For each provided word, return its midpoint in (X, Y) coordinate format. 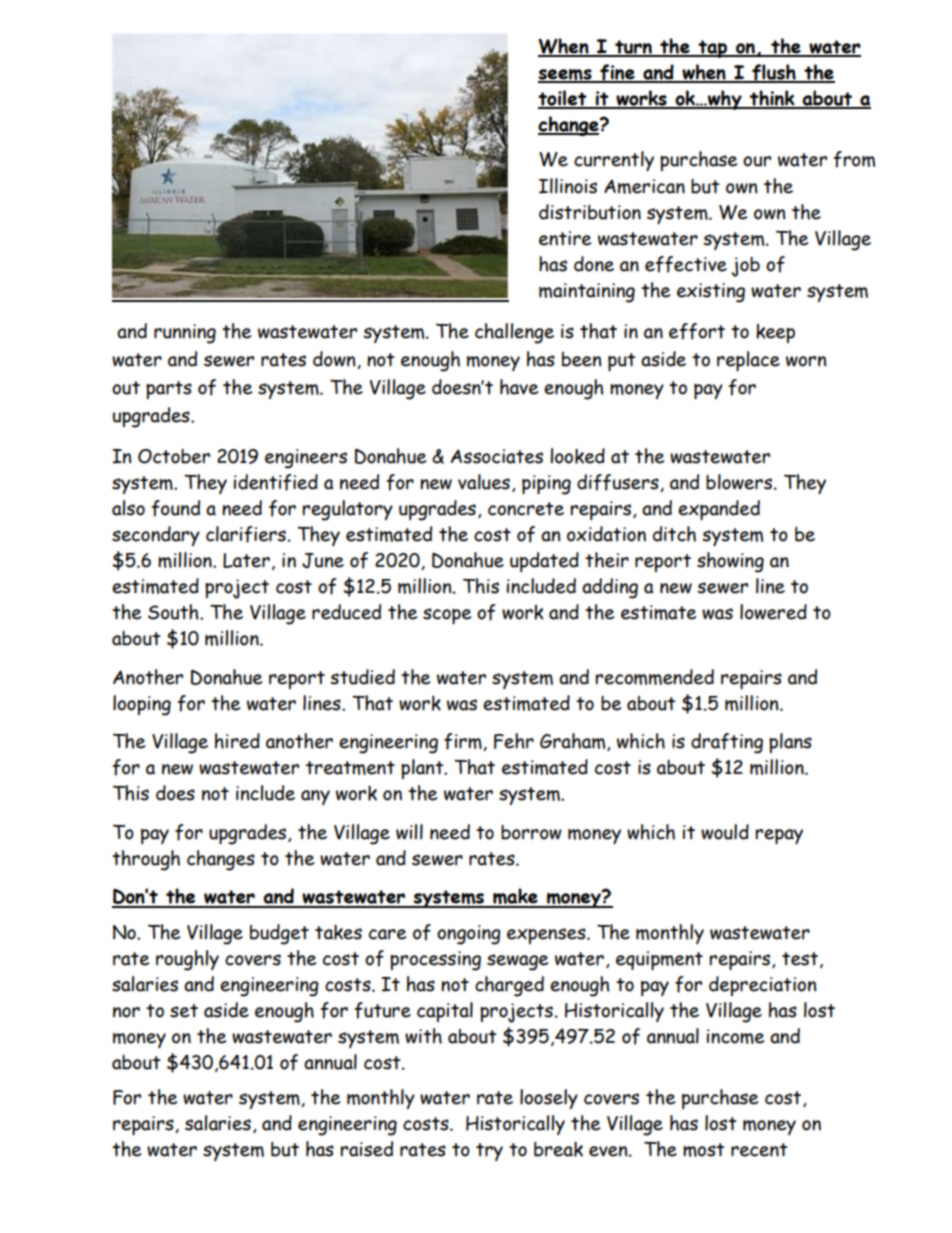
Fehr (514, 741)
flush (774, 73)
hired (237, 741)
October (174, 456)
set (184, 1011)
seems (566, 76)
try (489, 1152)
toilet (563, 99)
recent (759, 1150)
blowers (740, 482)
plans (790, 743)
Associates (497, 456)
